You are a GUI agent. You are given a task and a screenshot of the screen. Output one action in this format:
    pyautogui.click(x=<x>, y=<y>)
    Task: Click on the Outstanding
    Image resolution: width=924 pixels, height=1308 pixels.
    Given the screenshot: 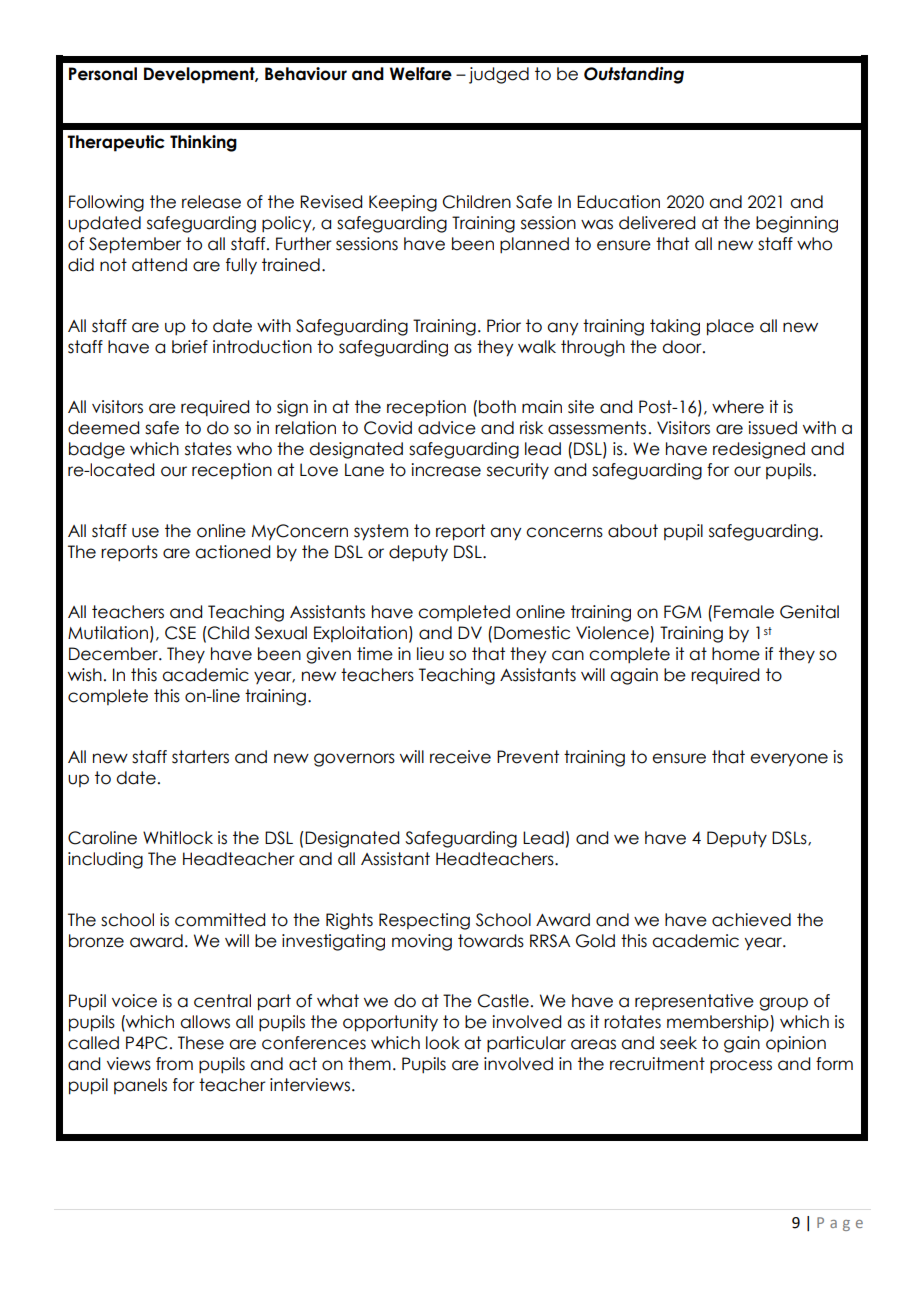 What is the action you would take?
    pyautogui.click(x=634, y=75)
